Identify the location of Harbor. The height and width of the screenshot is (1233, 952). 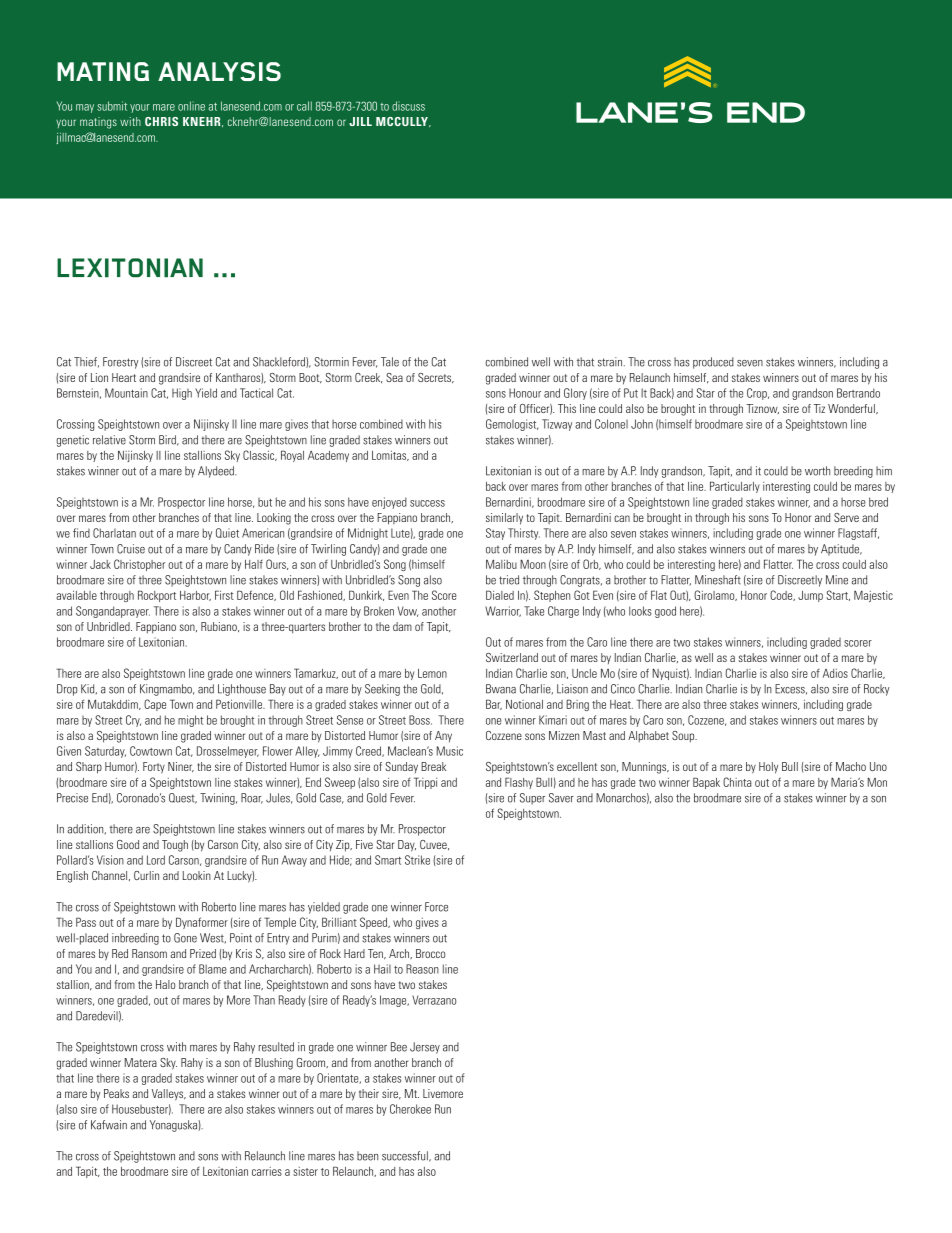
(195, 596).
